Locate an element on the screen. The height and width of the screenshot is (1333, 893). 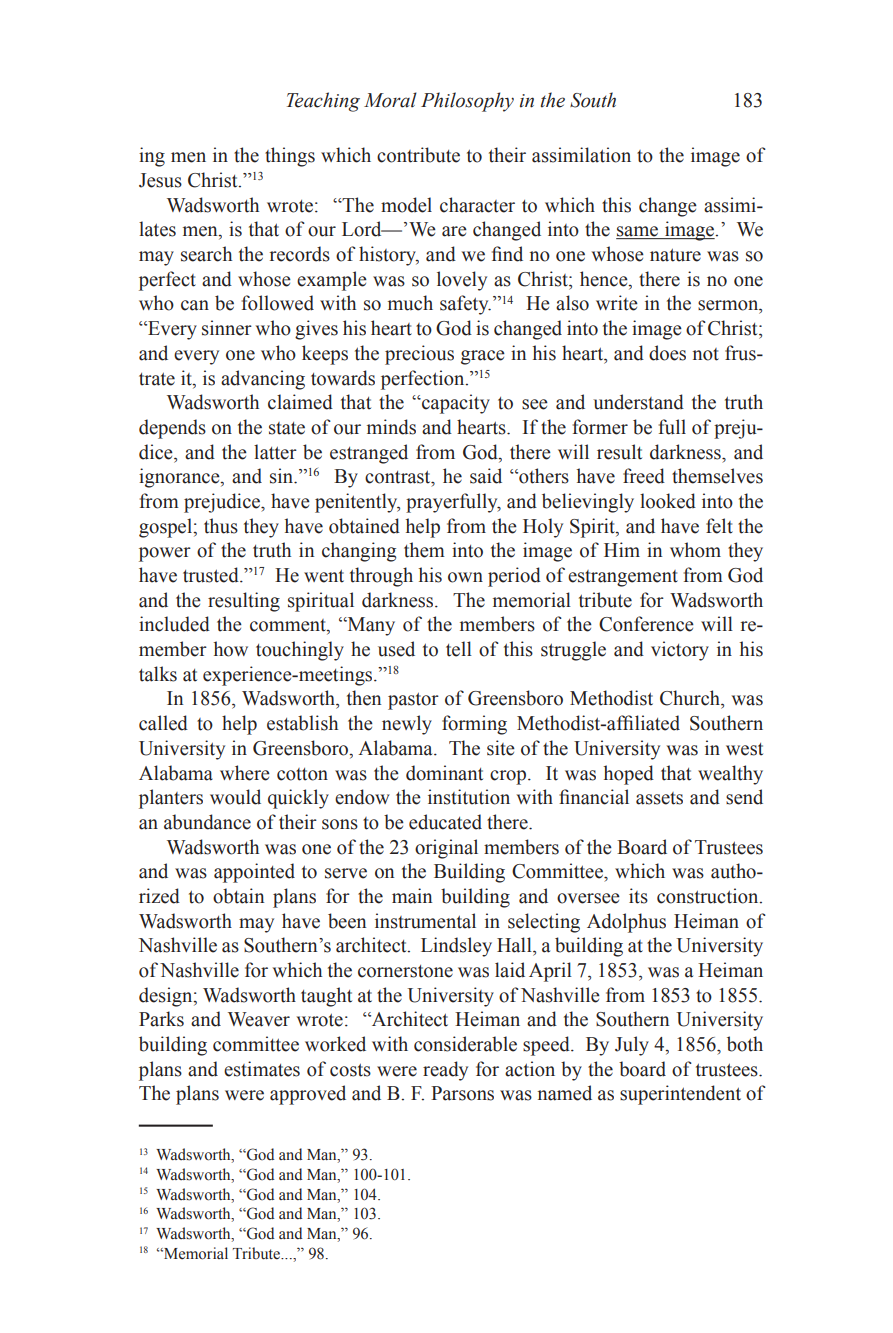
estimates is located at coordinates (262, 1069).
